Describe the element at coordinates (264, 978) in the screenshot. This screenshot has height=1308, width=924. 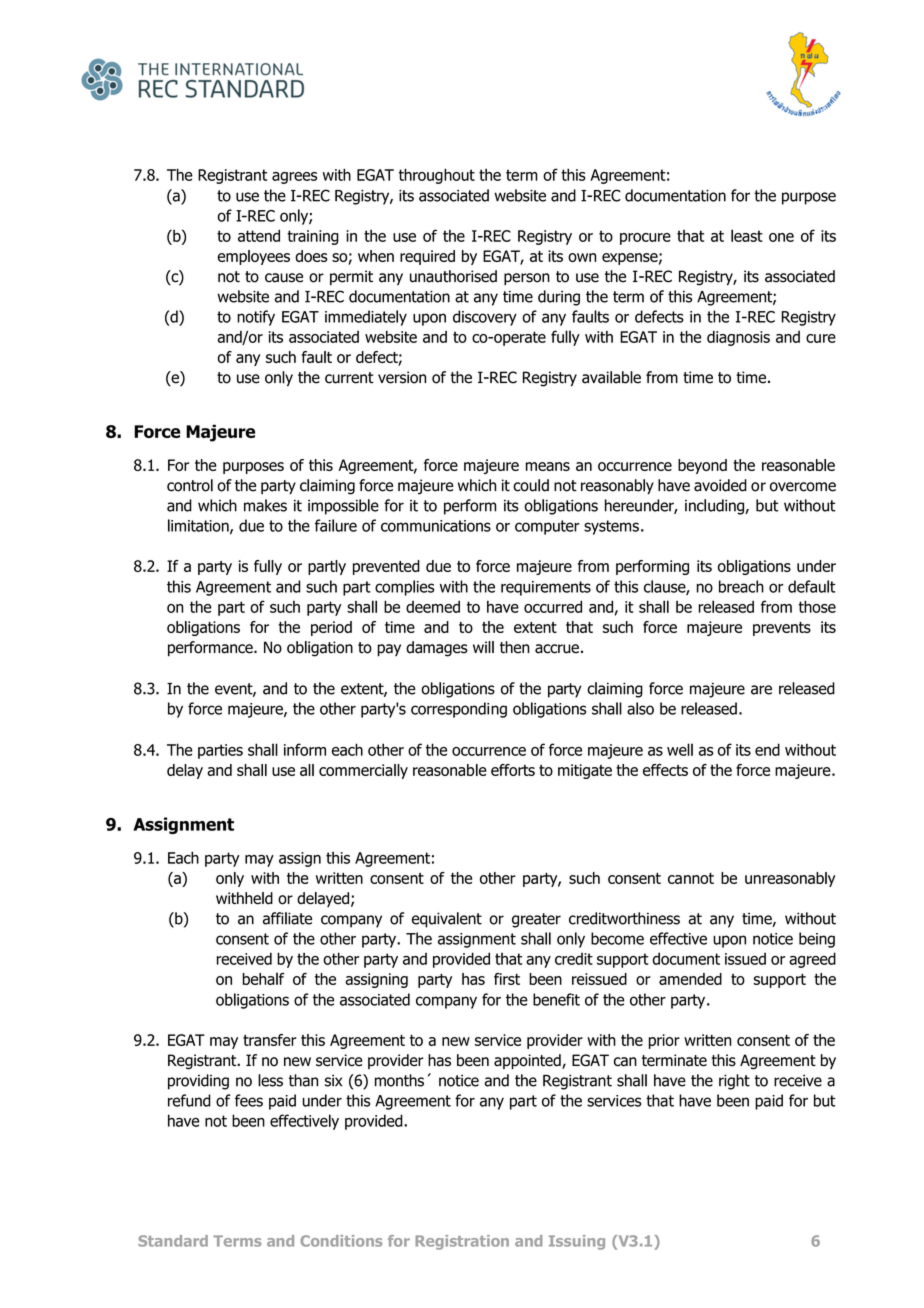
I see `behalf` at that location.
